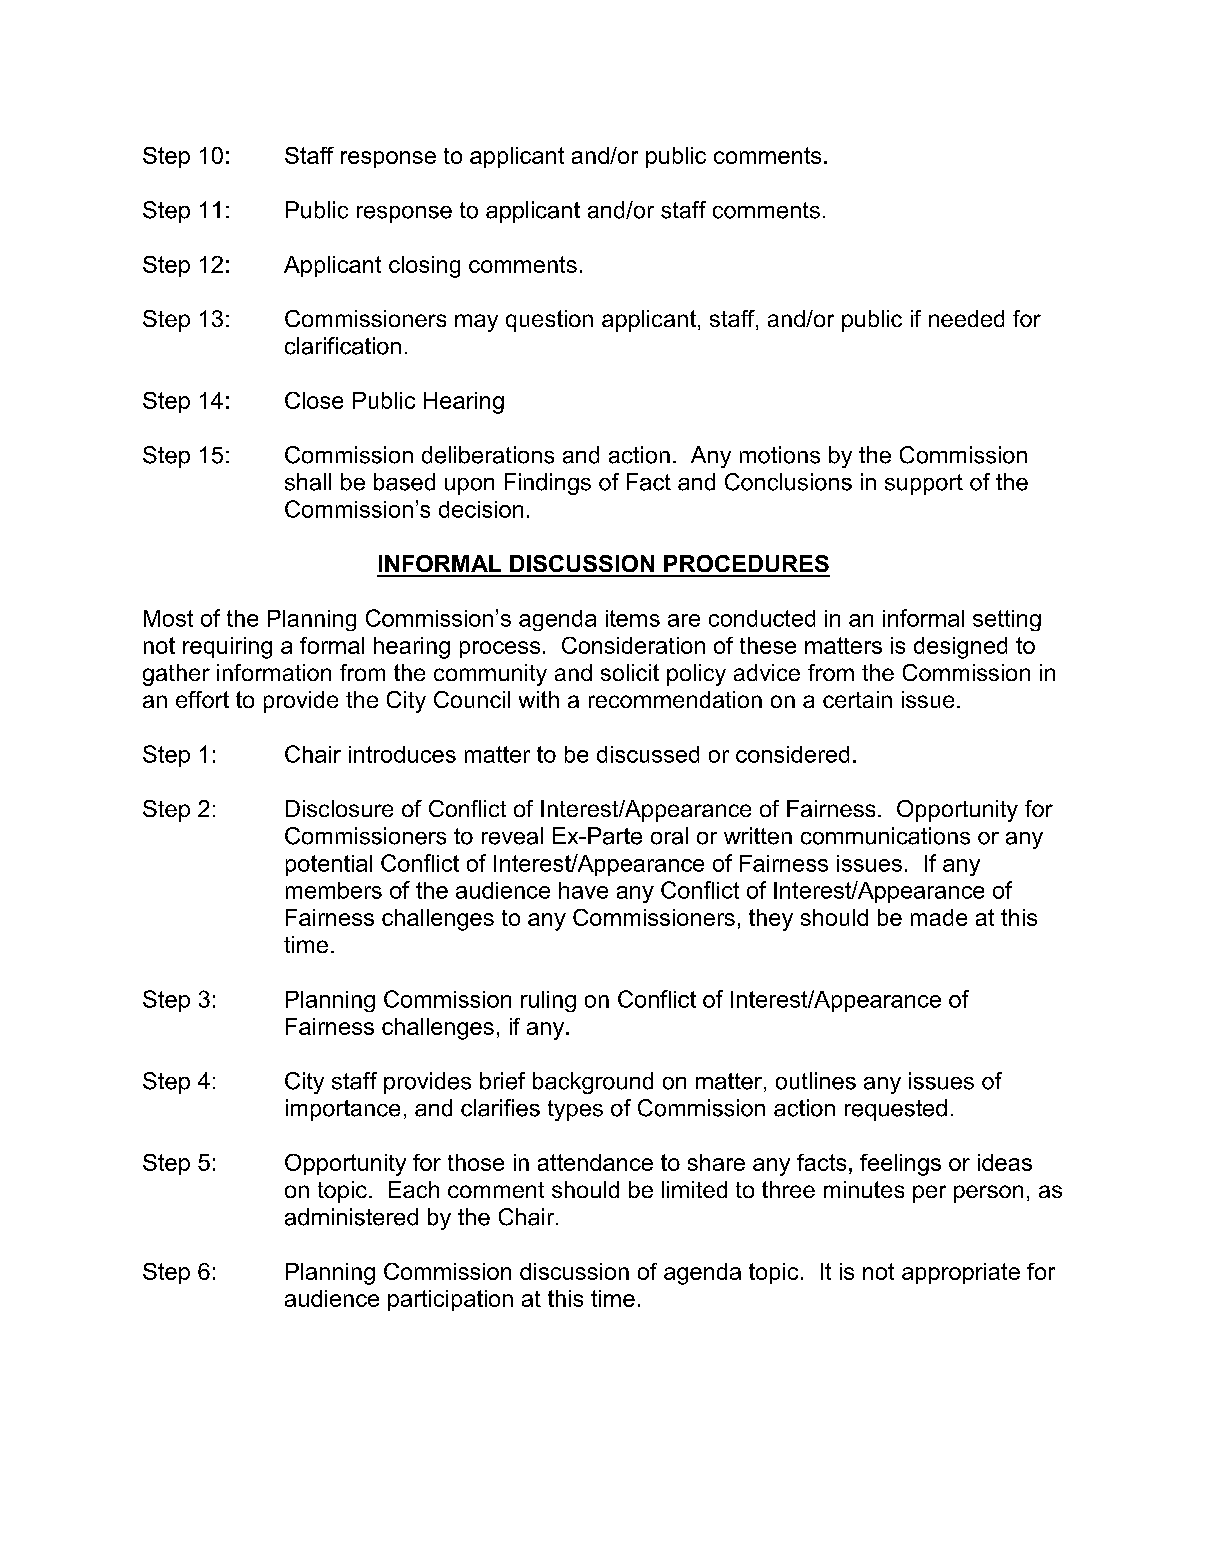  What do you see at coordinates (816, 1081) in the screenshot?
I see `outlines` at bounding box center [816, 1081].
